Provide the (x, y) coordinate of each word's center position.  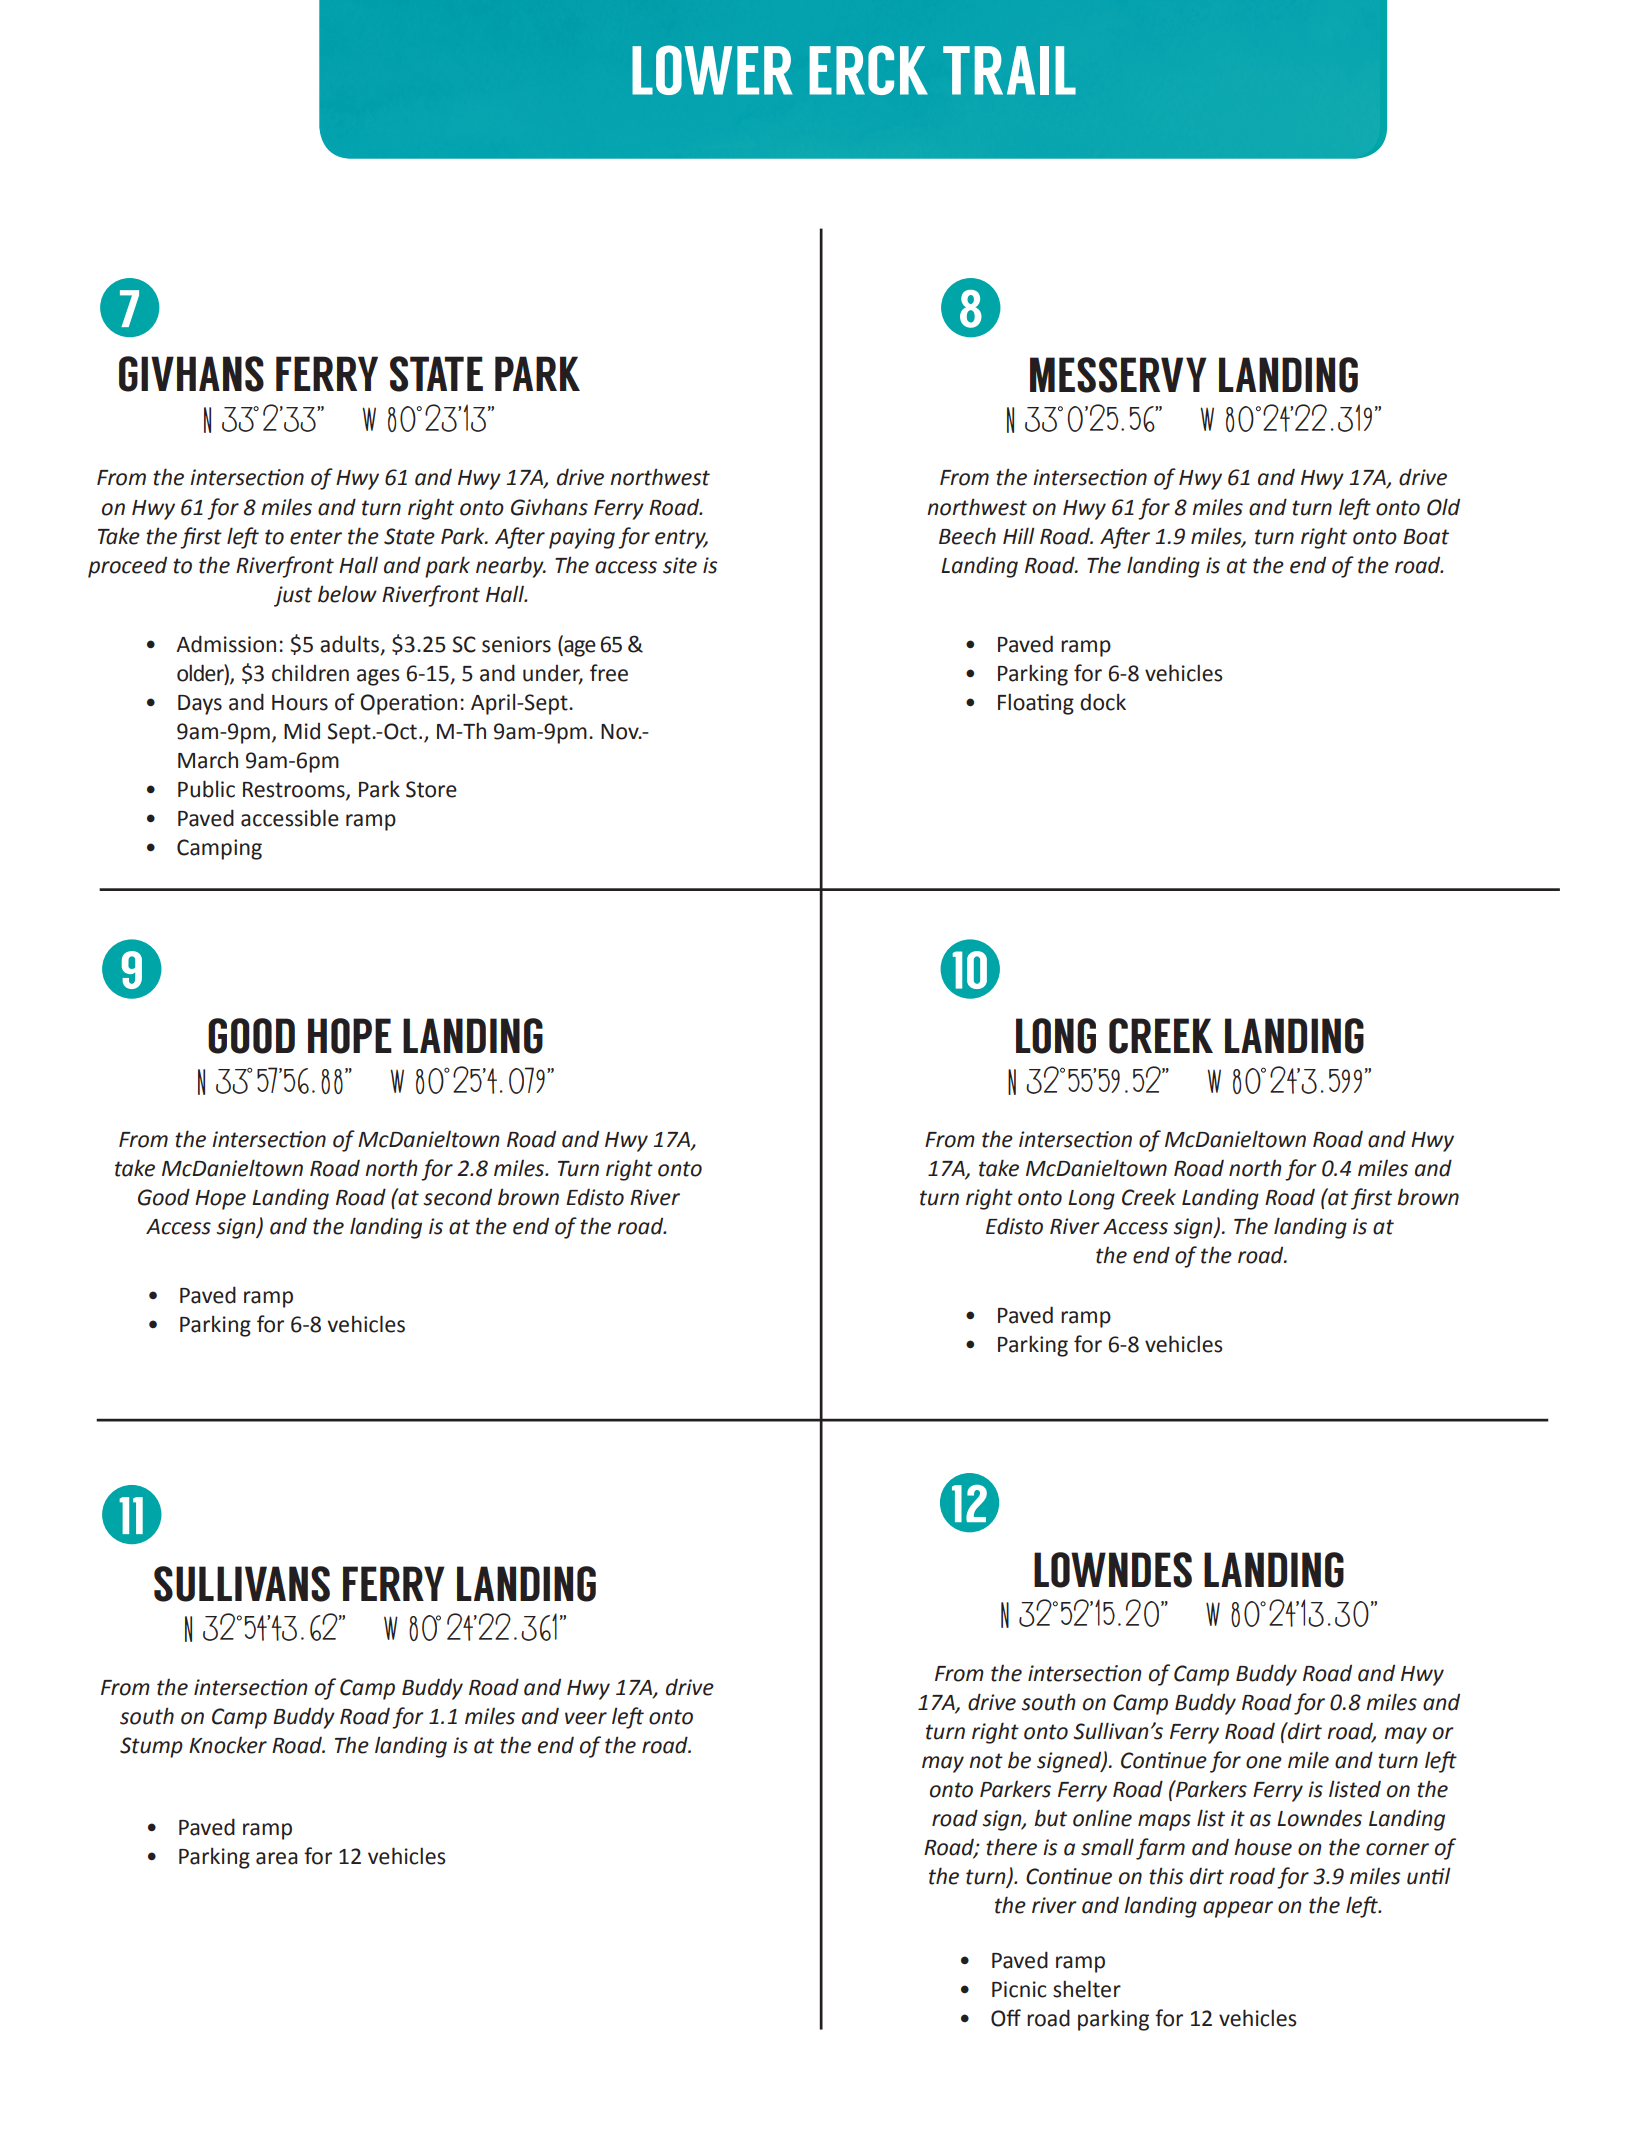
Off (1006, 2018)
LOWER (712, 70)
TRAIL (1009, 70)
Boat (1426, 537)
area (277, 1858)
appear (1238, 1909)
